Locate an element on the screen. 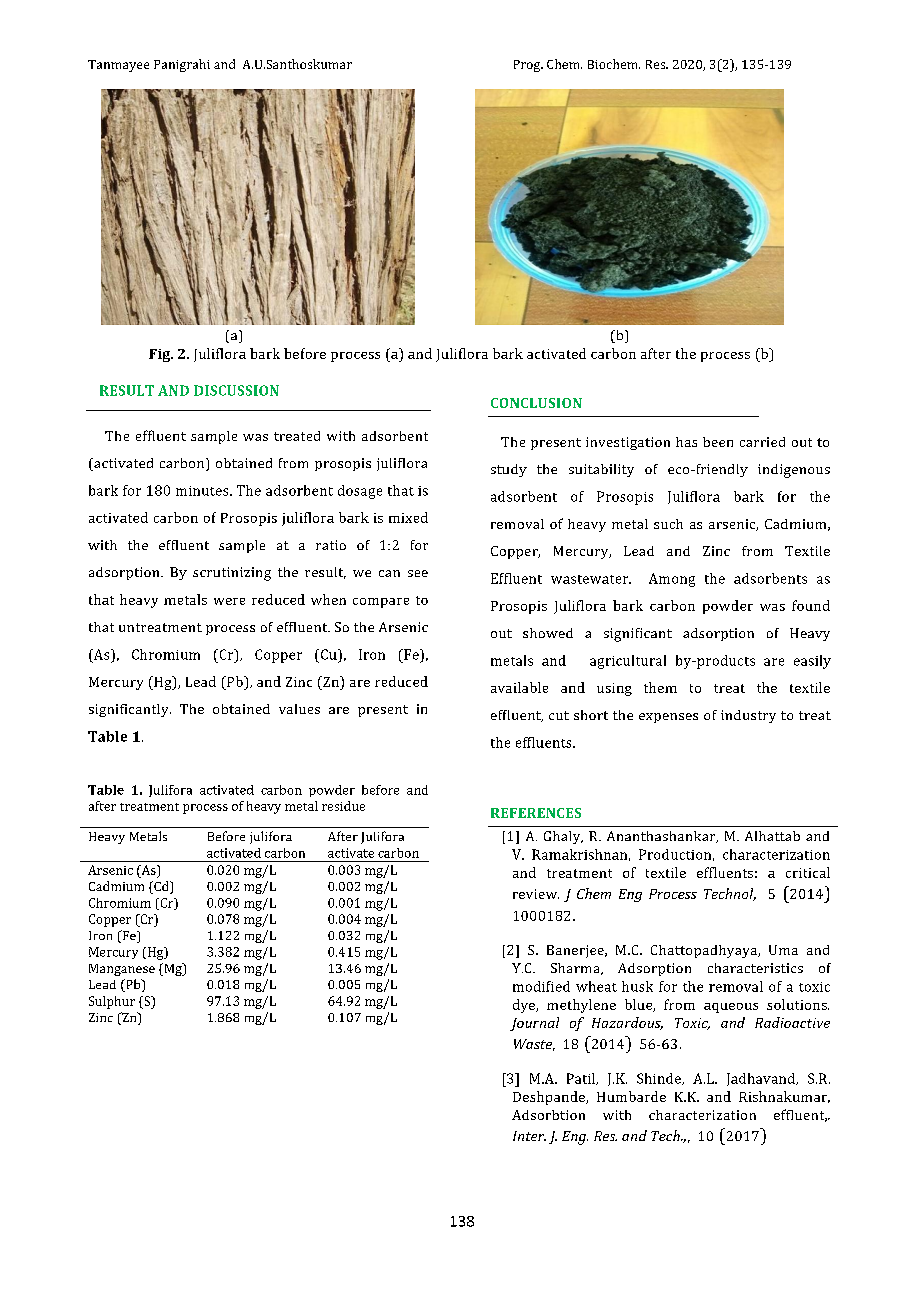 The image size is (924, 1308). cut is located at coordinates (559, 715).
